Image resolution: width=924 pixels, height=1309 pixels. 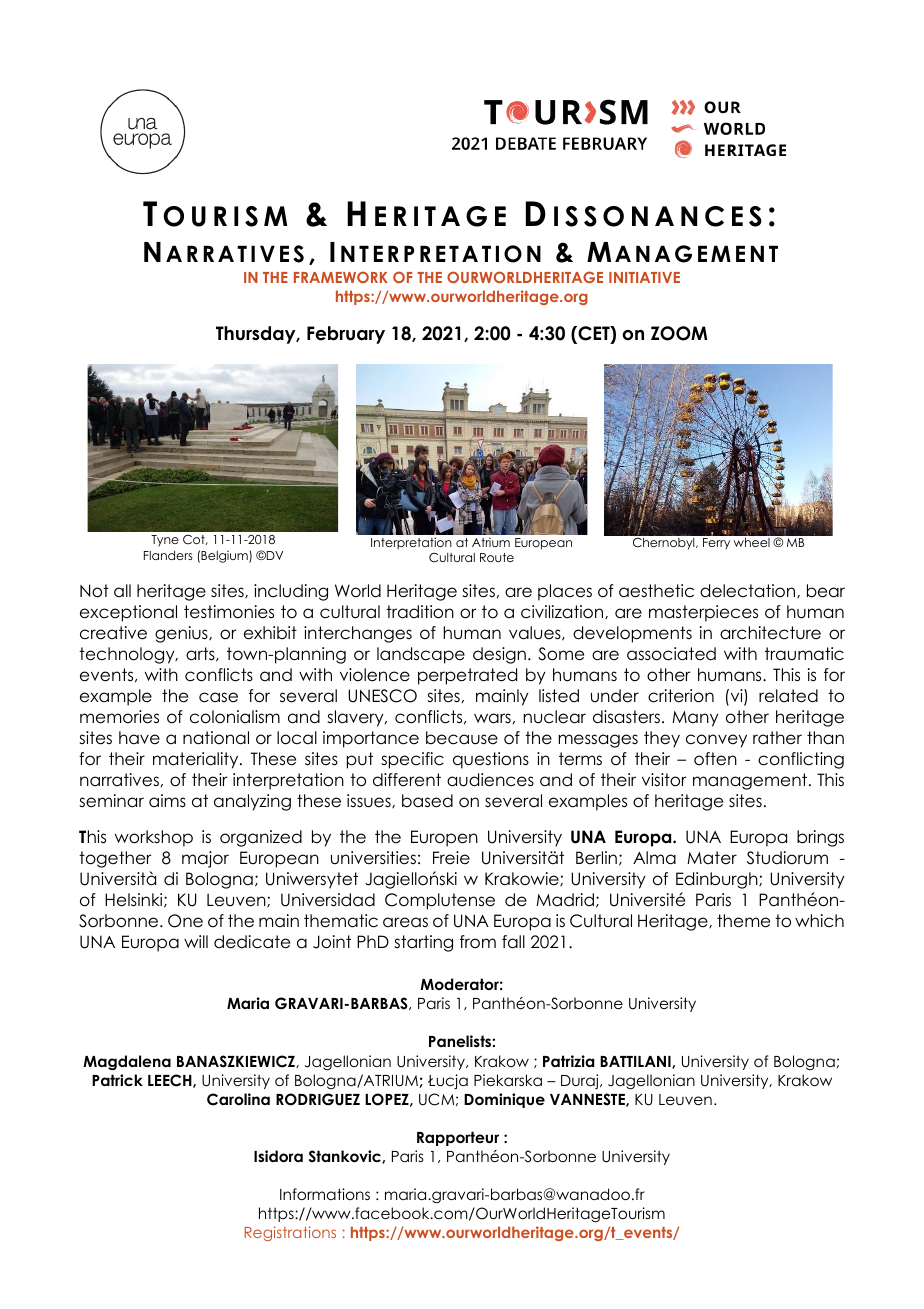 What do you see at coordinates (743, 921) in the document?
I see `theme` at bounding box center [743, 921].
